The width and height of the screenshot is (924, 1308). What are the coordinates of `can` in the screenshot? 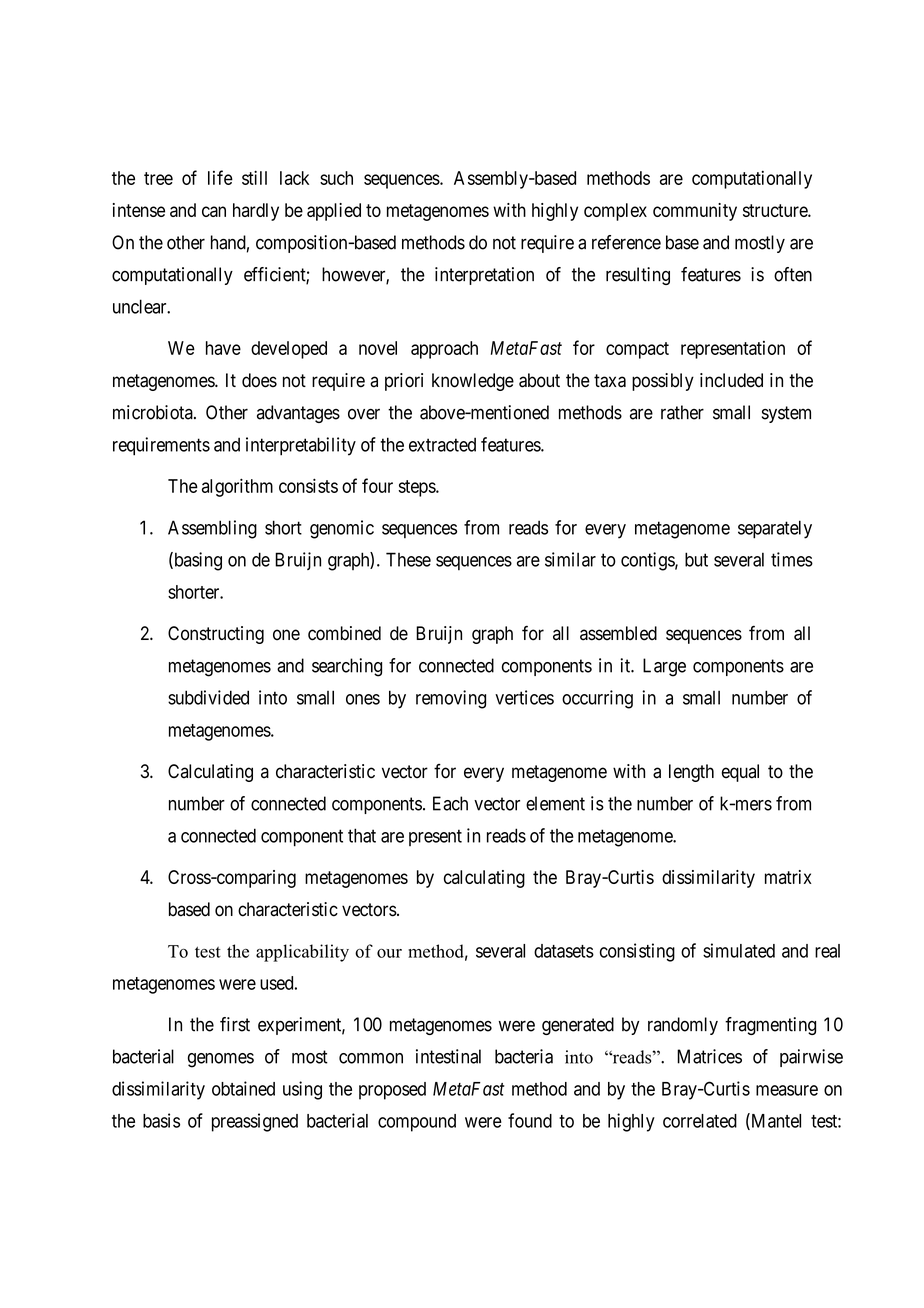 It's located at (214, 211).
